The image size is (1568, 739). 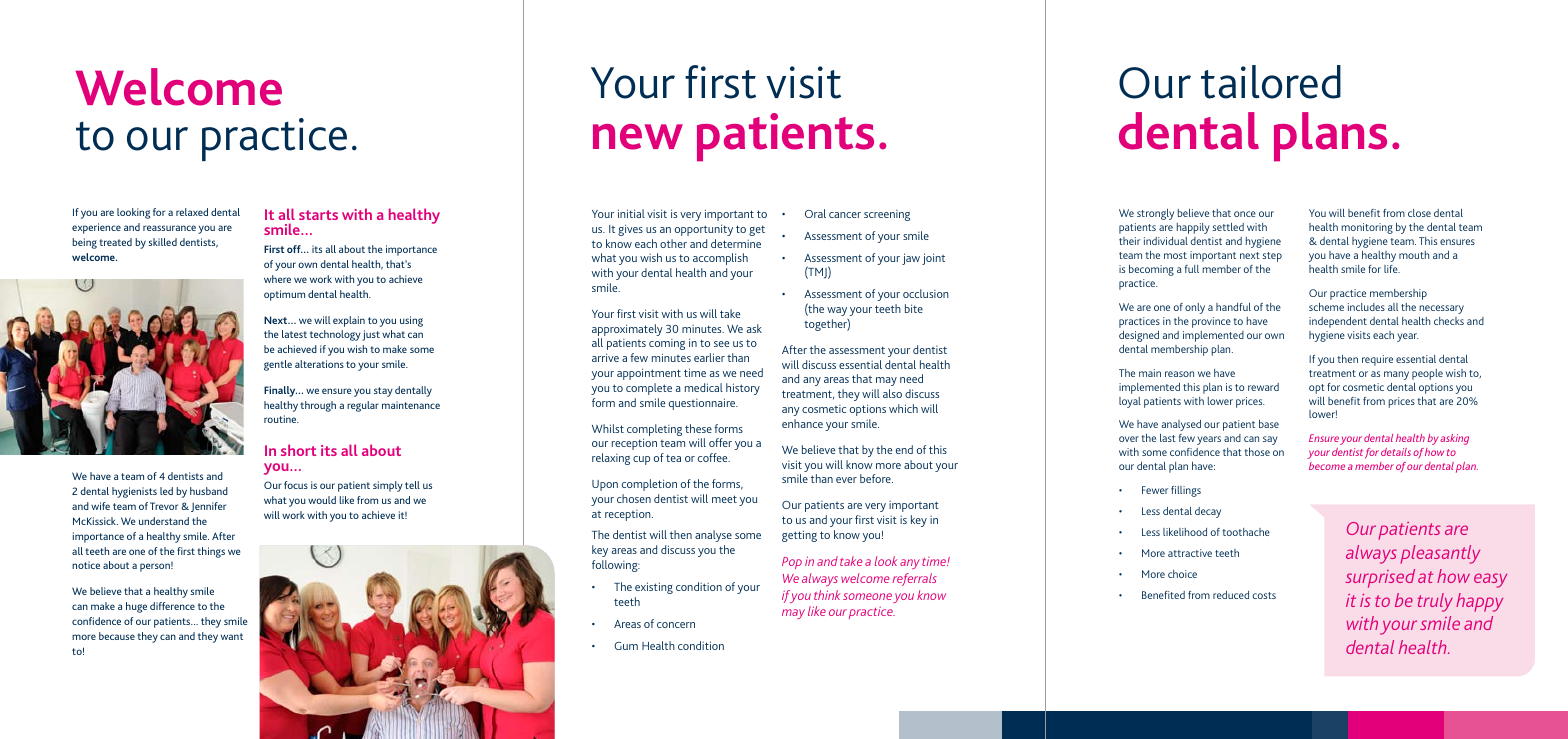 I want to click on life, so click(x=1392, y=269).
